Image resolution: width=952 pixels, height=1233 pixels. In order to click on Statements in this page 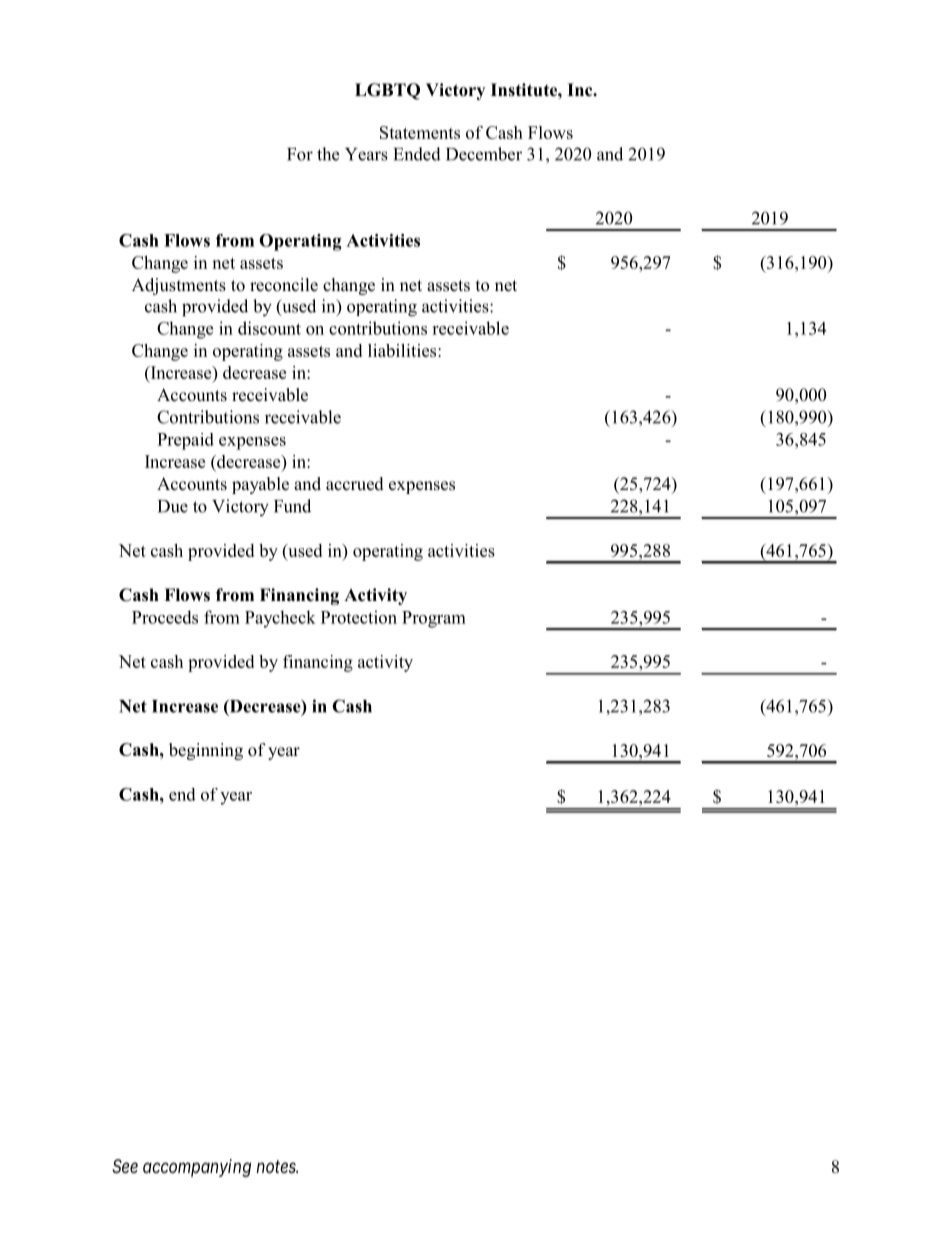, I will do `click(420, 132)`.
